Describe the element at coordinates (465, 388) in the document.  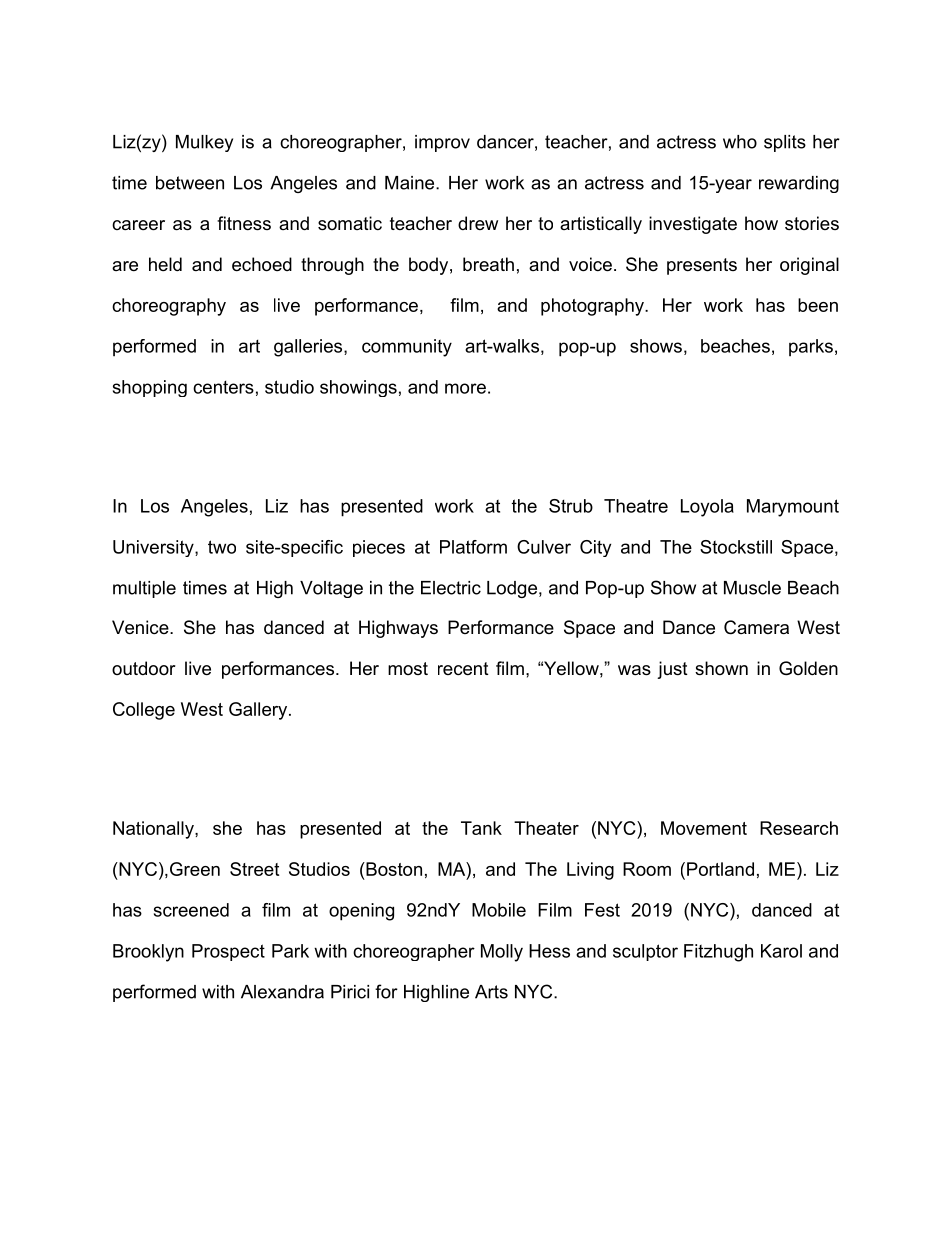
I see `more` at that location.
